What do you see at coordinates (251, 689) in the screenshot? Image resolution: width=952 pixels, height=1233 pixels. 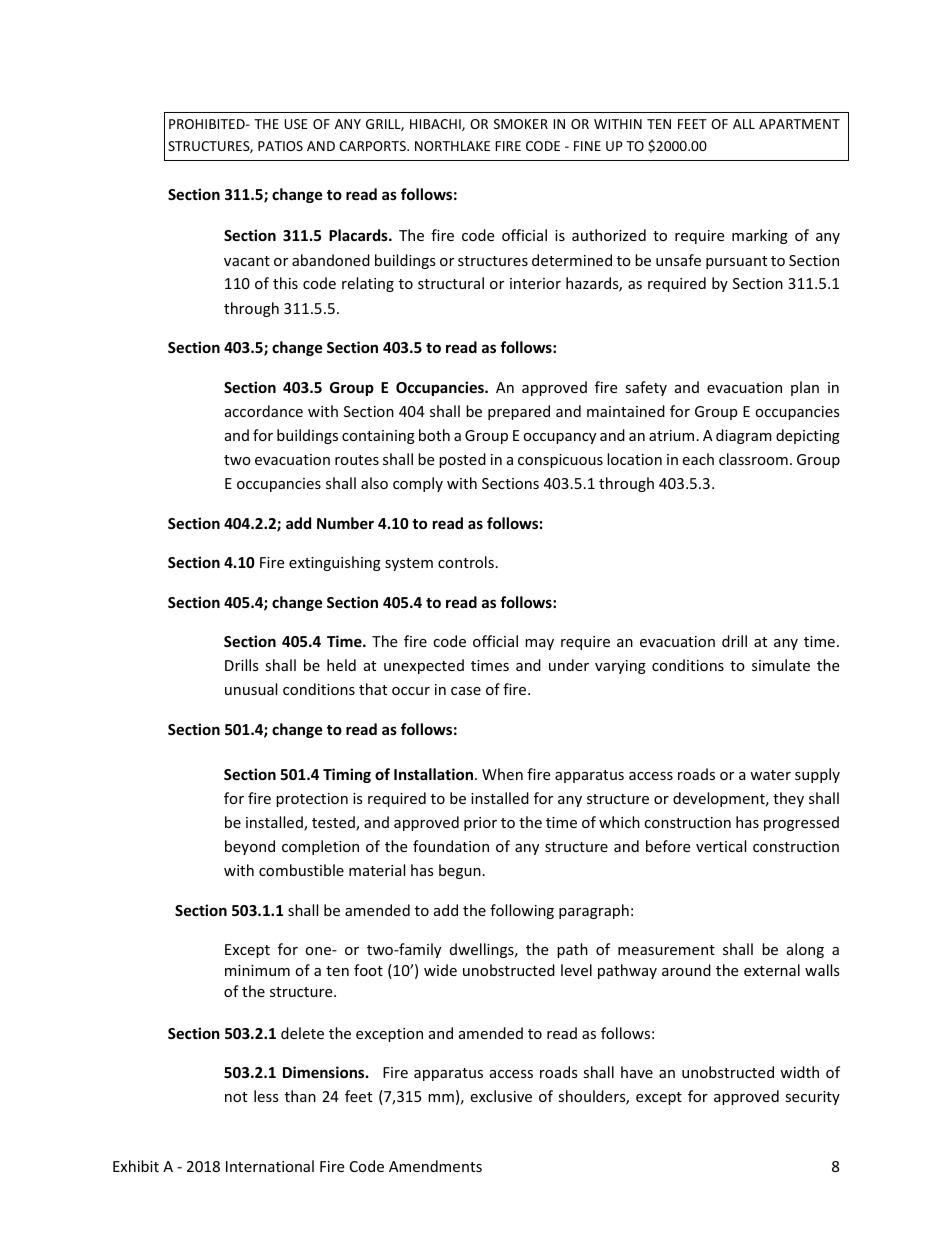 I see `unusual` at bounding box center [251, 689].
